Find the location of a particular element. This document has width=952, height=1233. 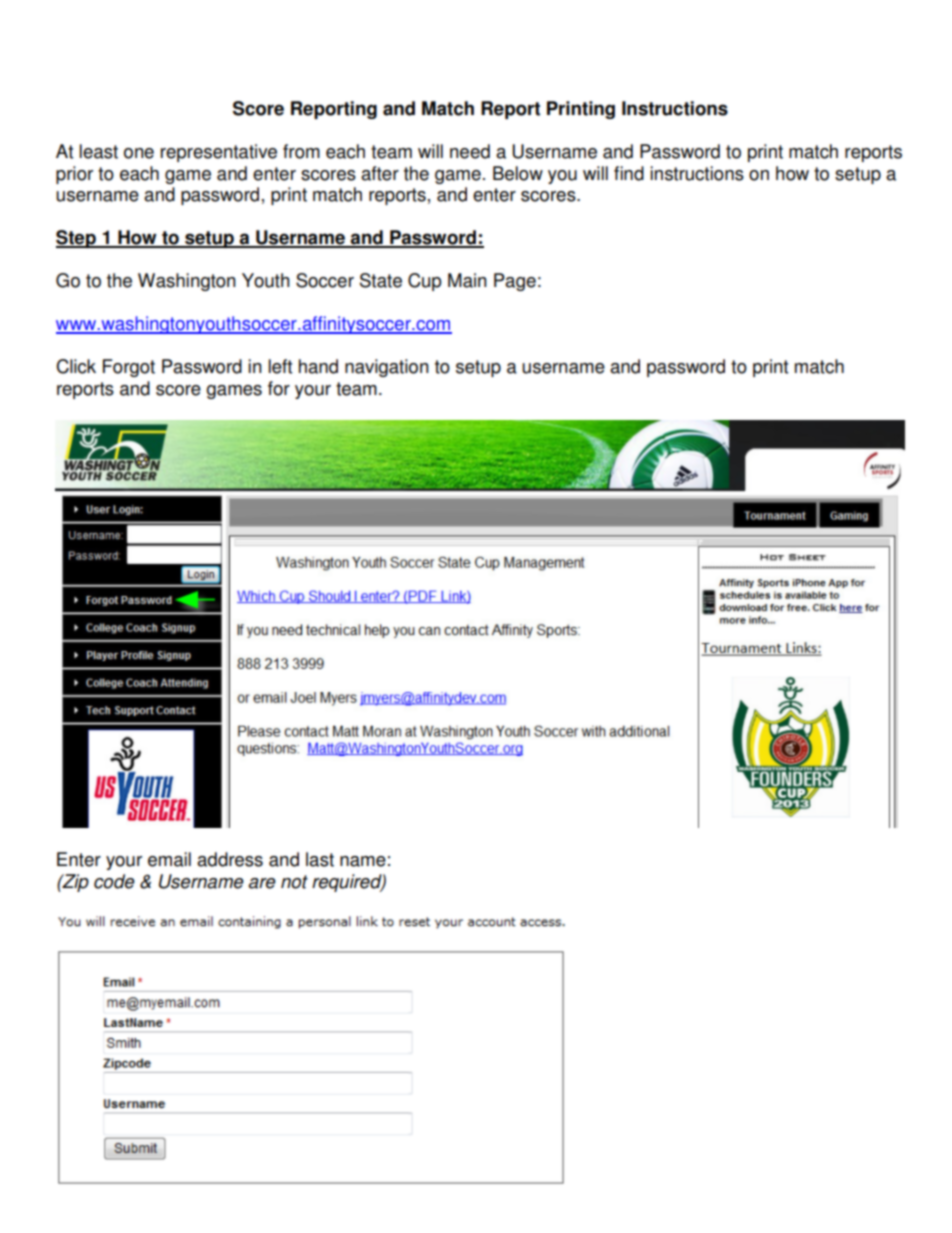

last is located at coordinates (320, 859).
